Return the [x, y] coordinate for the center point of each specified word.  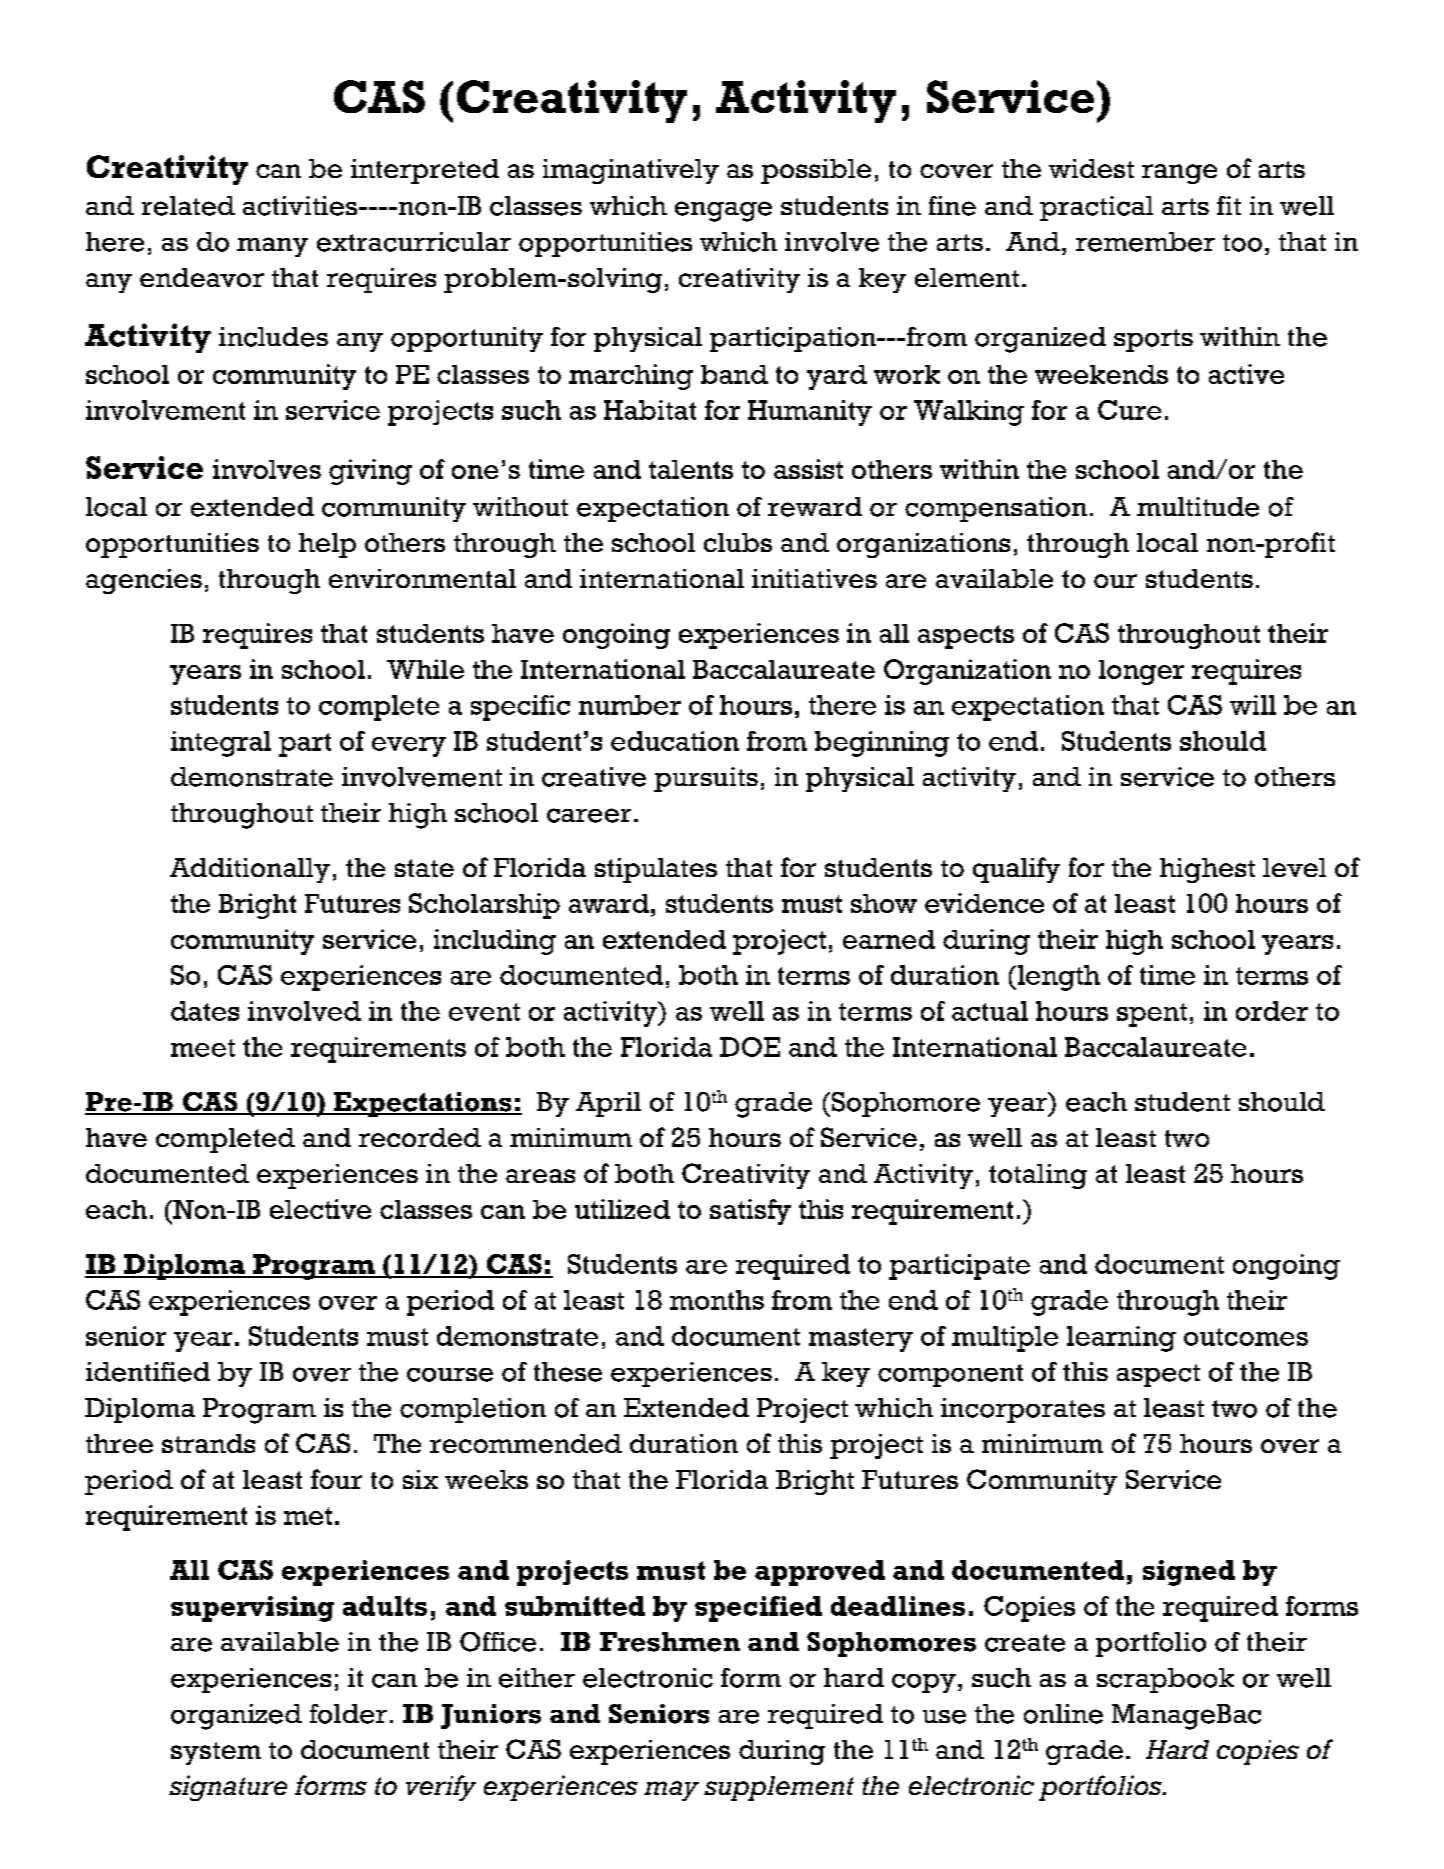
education [675, 741]
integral [221, 744]
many [272, 247]
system [216, 1753]
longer [1141, 672]
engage [723, 211]
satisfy [750, 1212]
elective [320, 1209]
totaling [1038, 1176]
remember [1145, 242]
